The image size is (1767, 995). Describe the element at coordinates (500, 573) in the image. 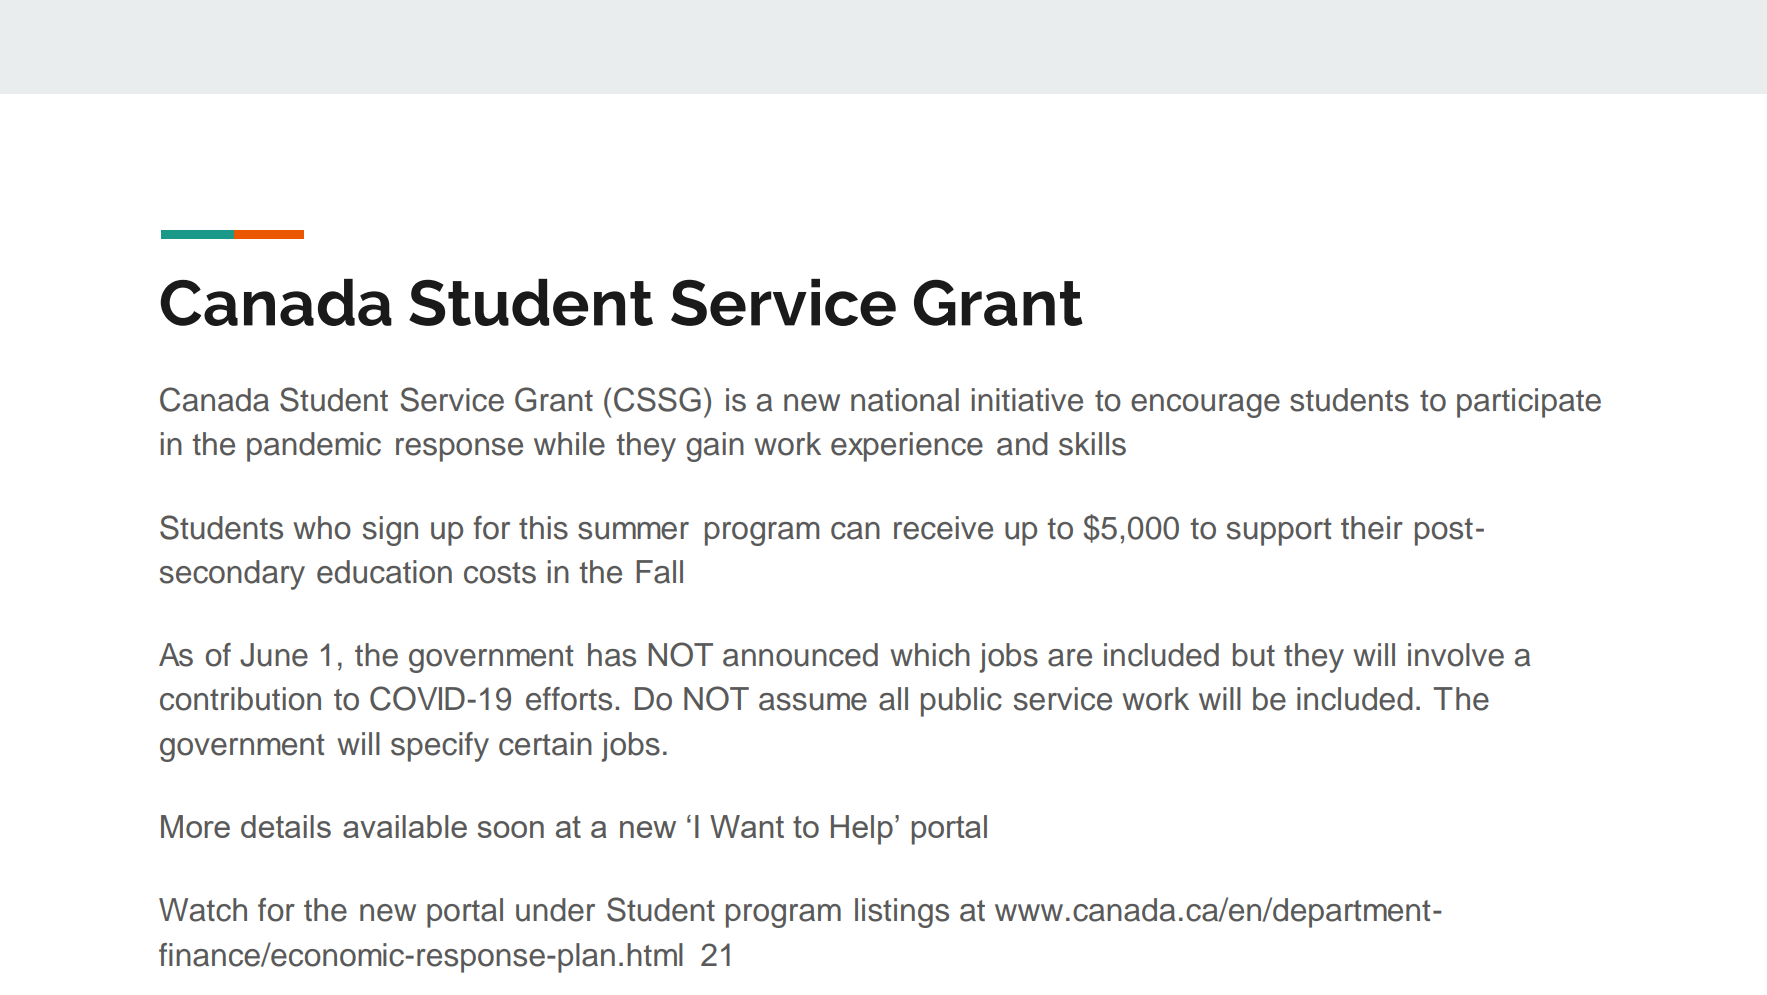

I see `costs` at that location.
